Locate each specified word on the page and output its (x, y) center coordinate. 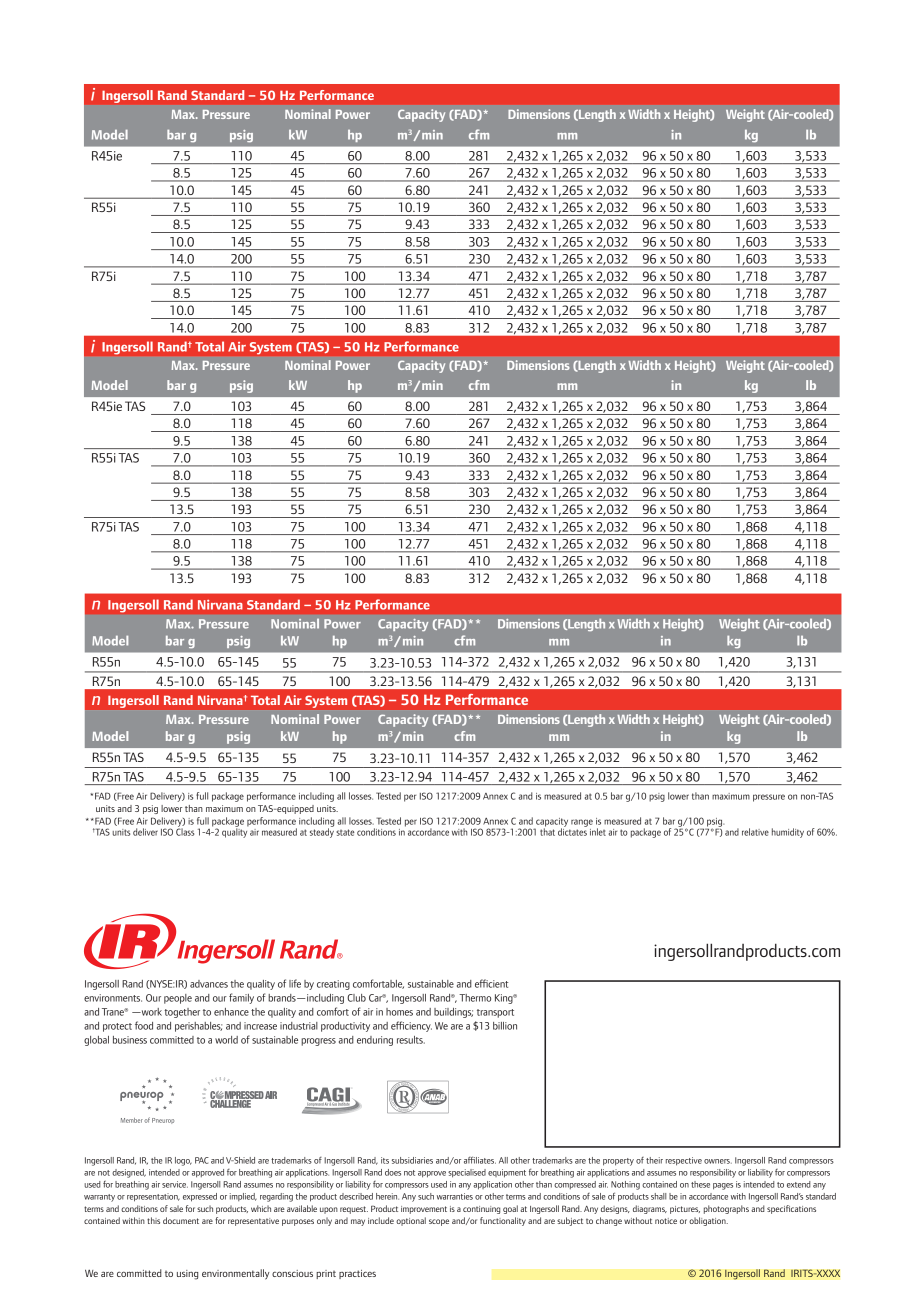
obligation (708, 1221)
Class (185, 831)
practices (357, 1274)
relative (755, 832)
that (547, 831)
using (187, 1275)
